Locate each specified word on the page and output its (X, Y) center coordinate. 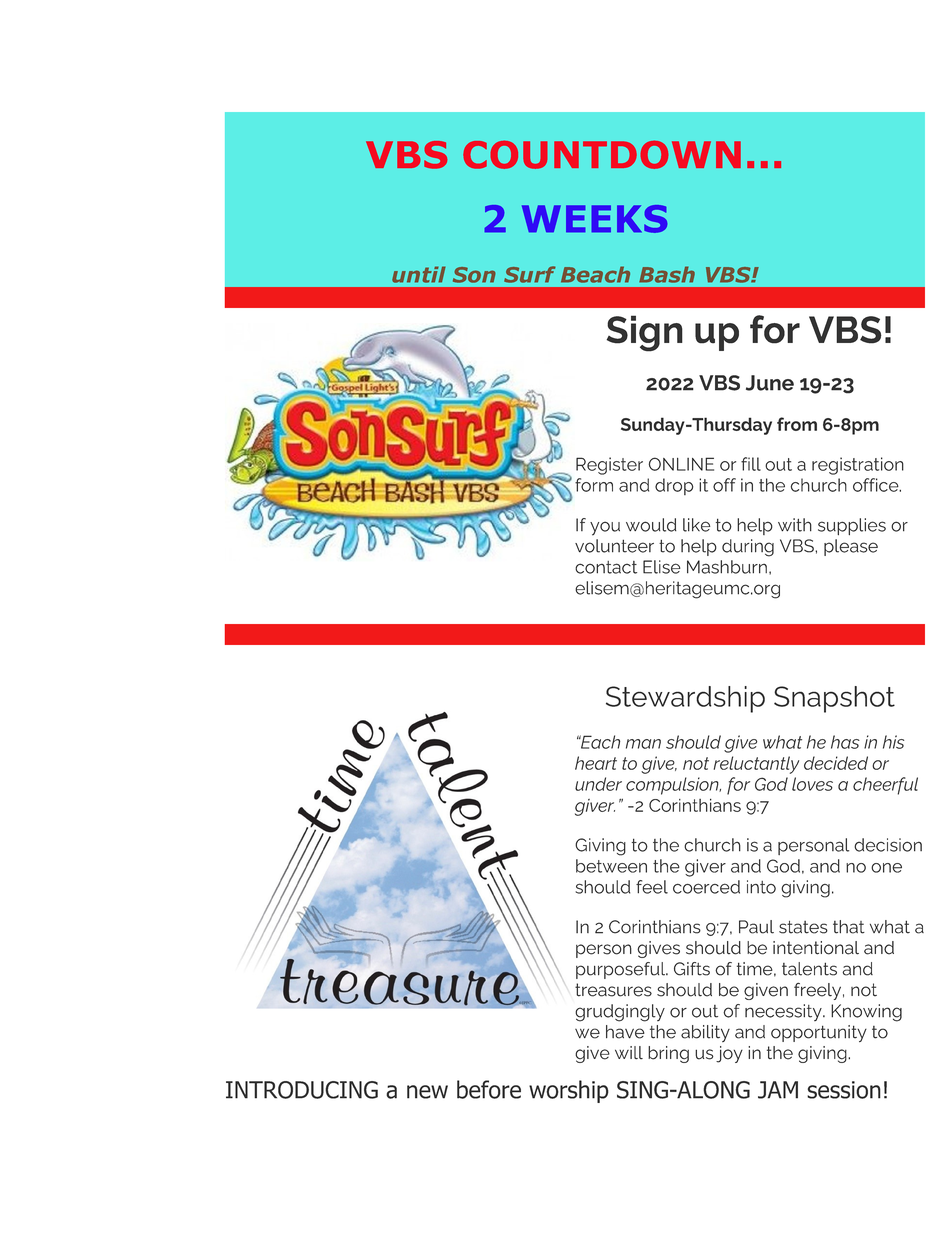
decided (836, 763)
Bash (667, 274)
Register (609, 466)
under (598, 784)
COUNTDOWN (602, 155)
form (594, 485)
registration (858, 466)
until (419, 274)
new (427, 1092)
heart (596, 763)
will (629, 1053)
